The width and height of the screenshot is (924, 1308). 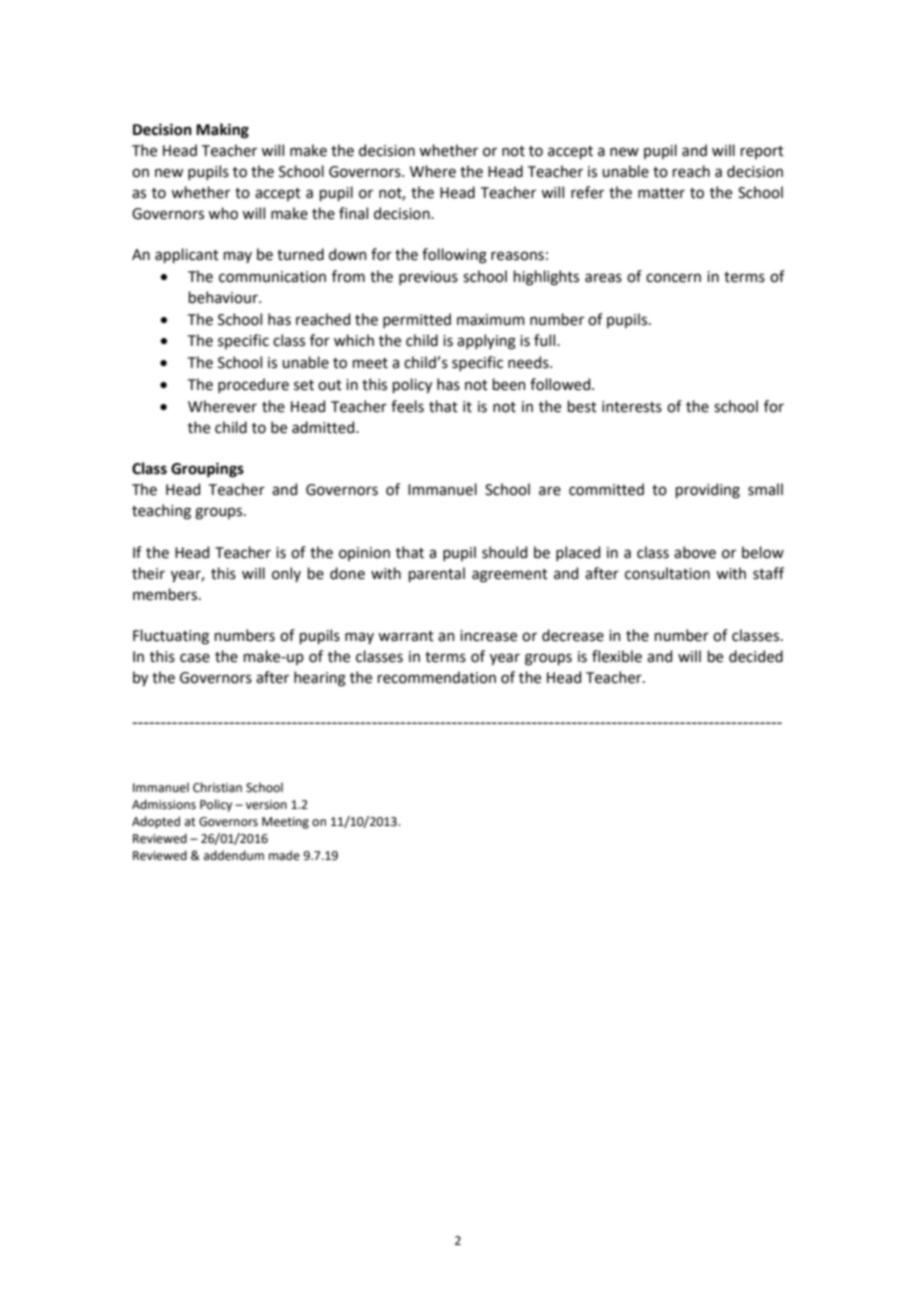 I want to click on addendum, so click(x=234, y=855).
